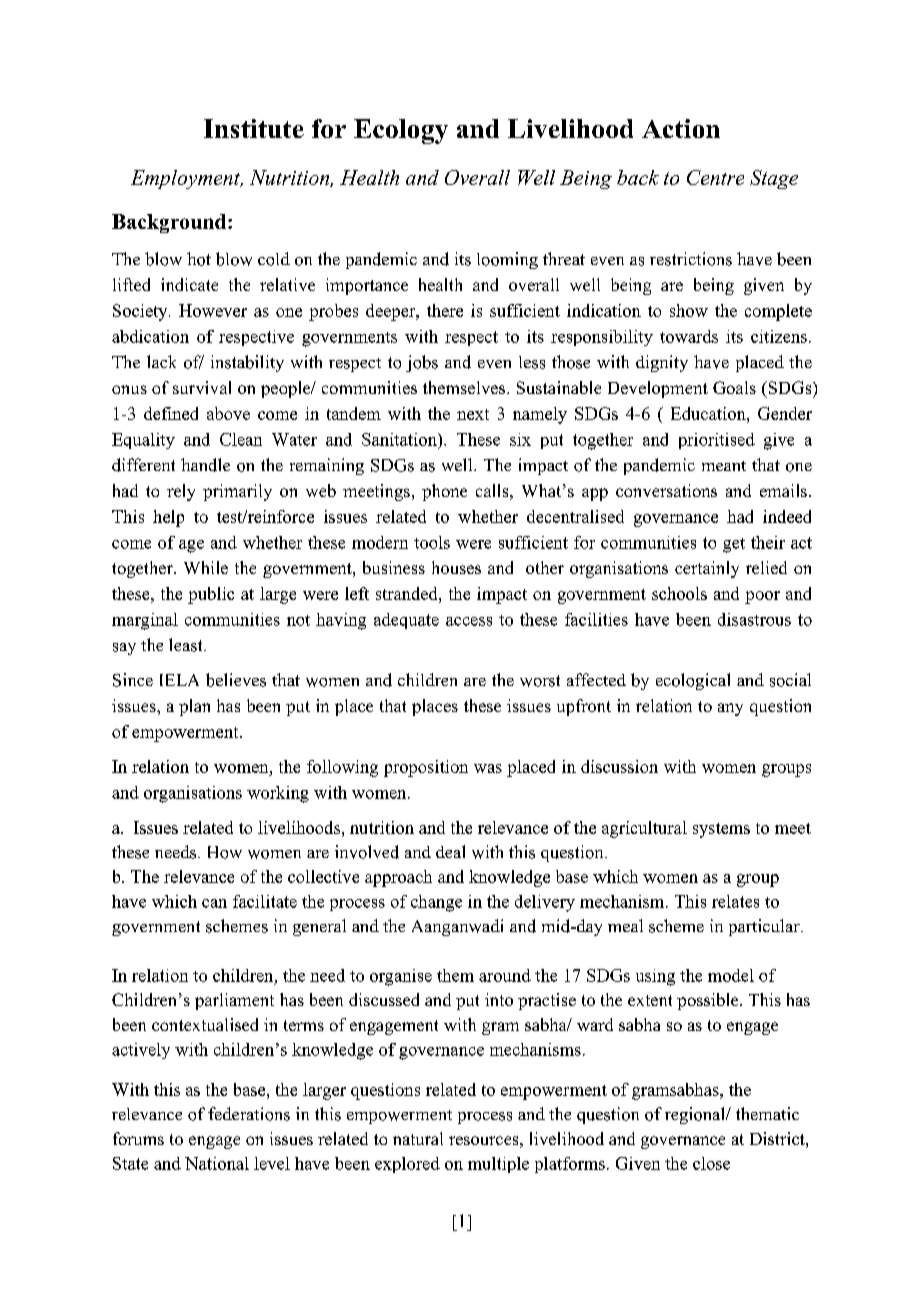 The height and width of the screenshot is (1308, 924). Describe the element at coordinates (724, 466) in the screenshot. I see `meant` at that location.
